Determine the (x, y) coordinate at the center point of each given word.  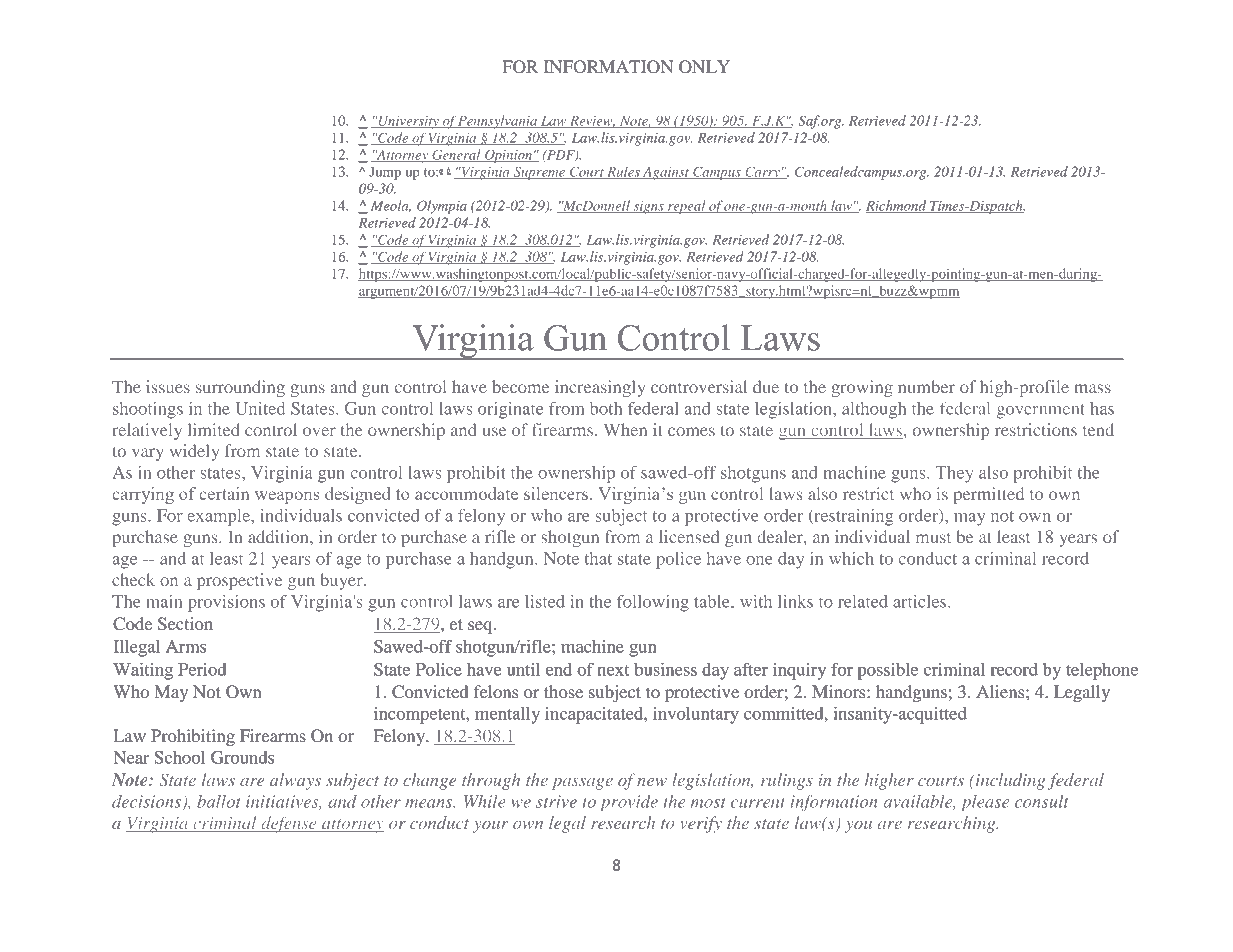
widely (194, 452)
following (653, 603)
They (954, 474)
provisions (226, 603)
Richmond (897, 206)
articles (921, 601)
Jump (385, 173)
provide (629, 803)
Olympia (442, 207)
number (926, 386)
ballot (218, 801)
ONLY (704, 67)
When (625, 429)
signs (648, 207)
